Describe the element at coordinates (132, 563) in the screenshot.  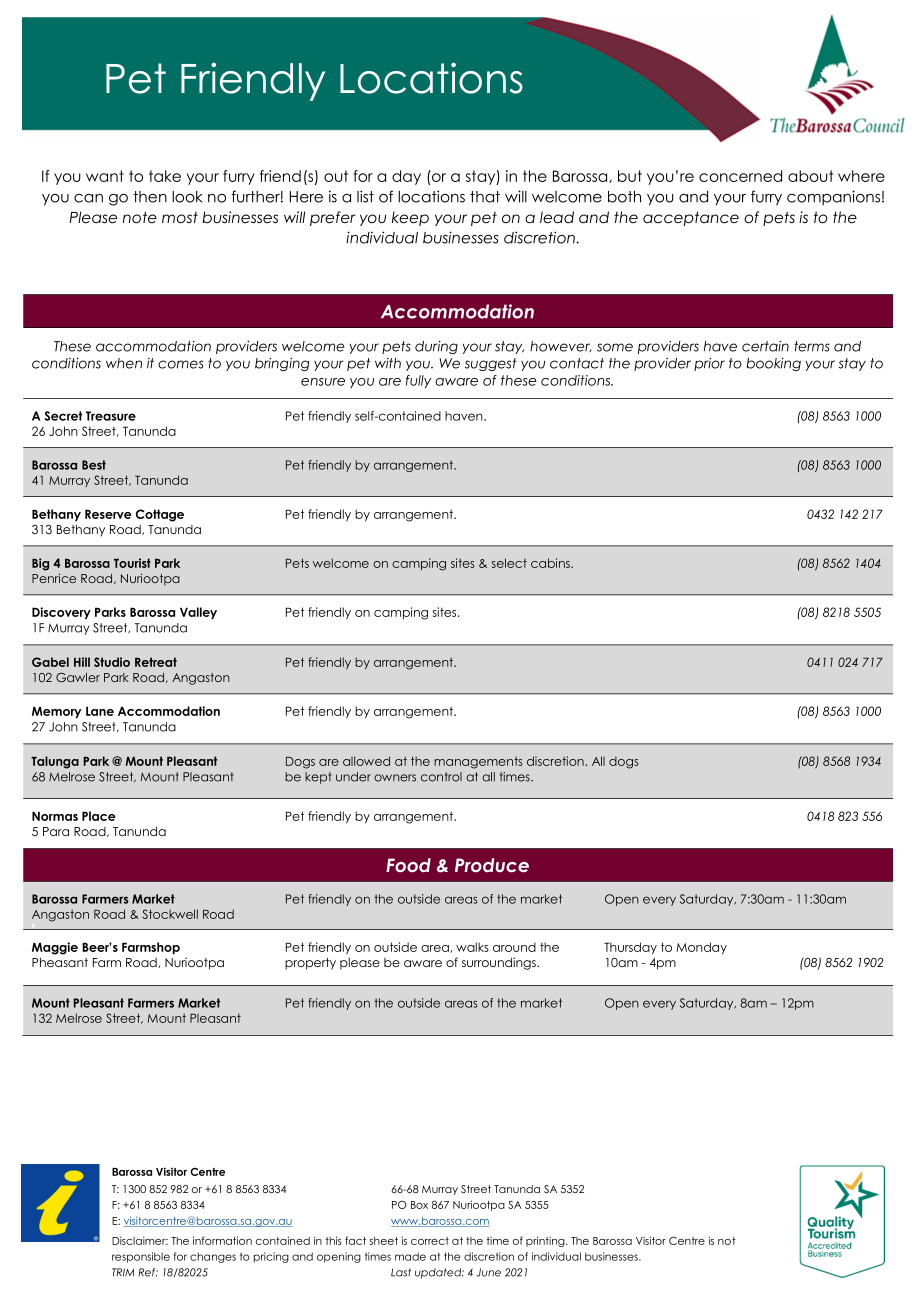
I see `Tourist` at that location.
